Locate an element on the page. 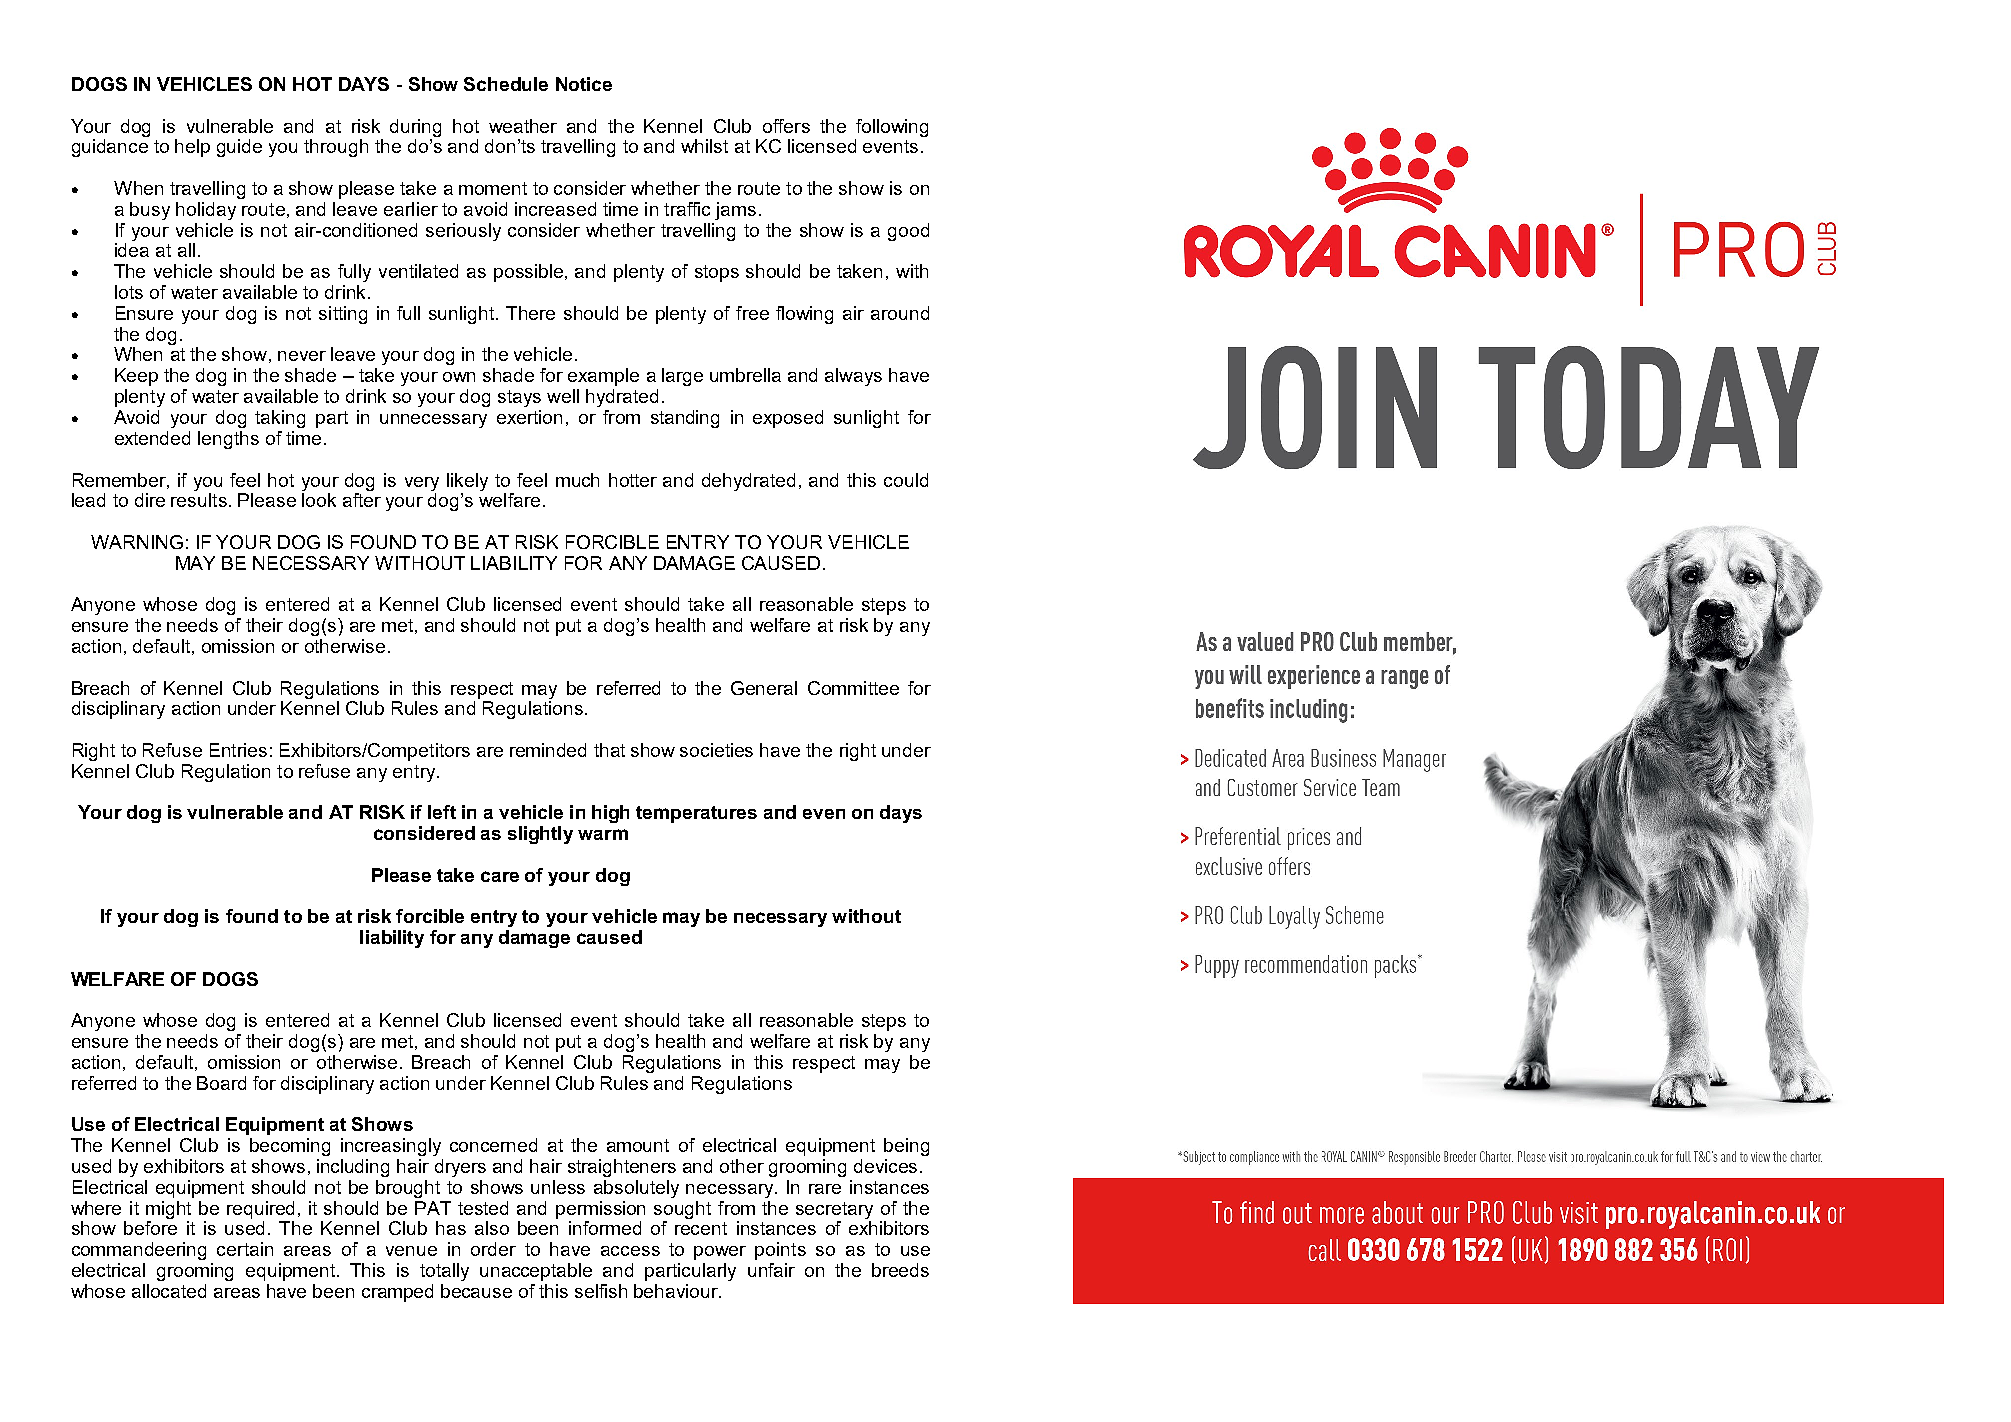  commandeering is located at coordinates (139, 1251).
